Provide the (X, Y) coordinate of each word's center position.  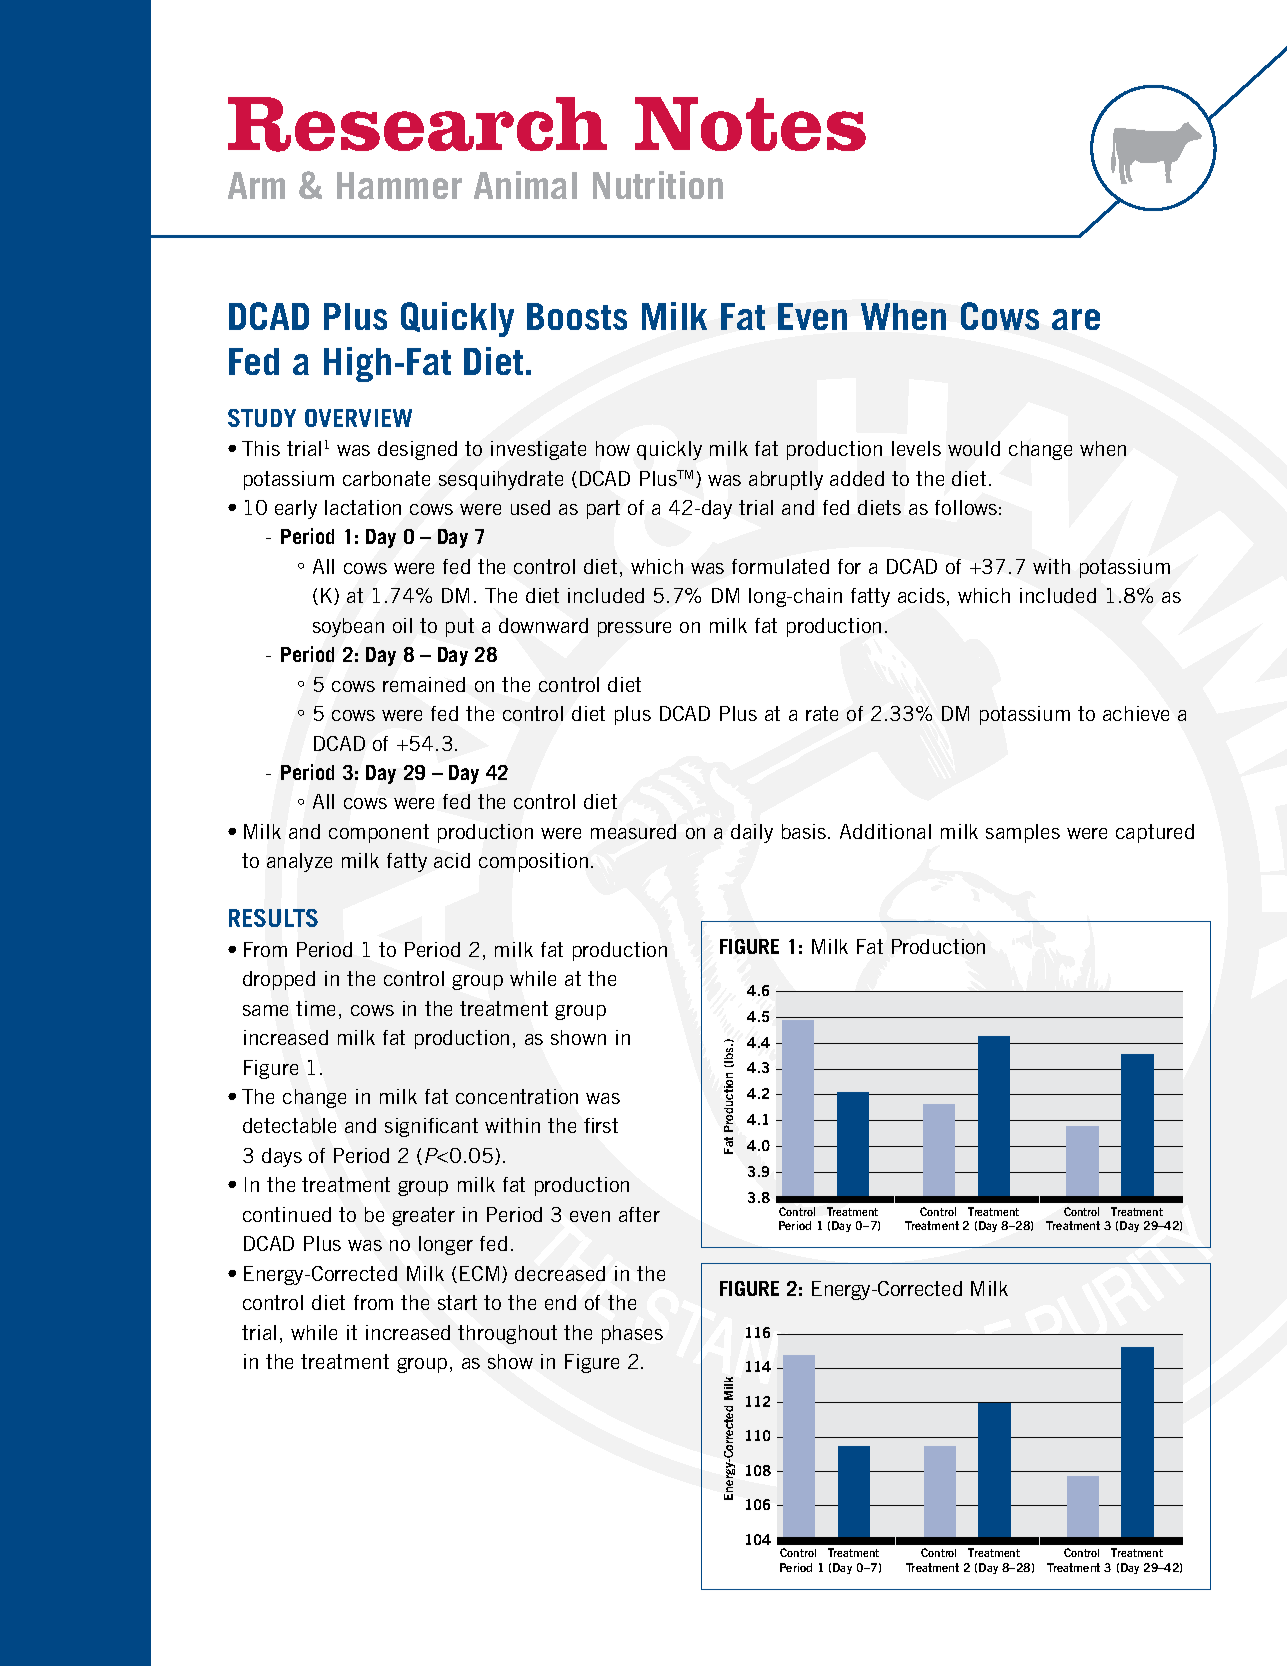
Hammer (399, 185)
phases (632, 1334)
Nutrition (658, 185)
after (639, 1214)
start (457, 1302)
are (1076, 319)
